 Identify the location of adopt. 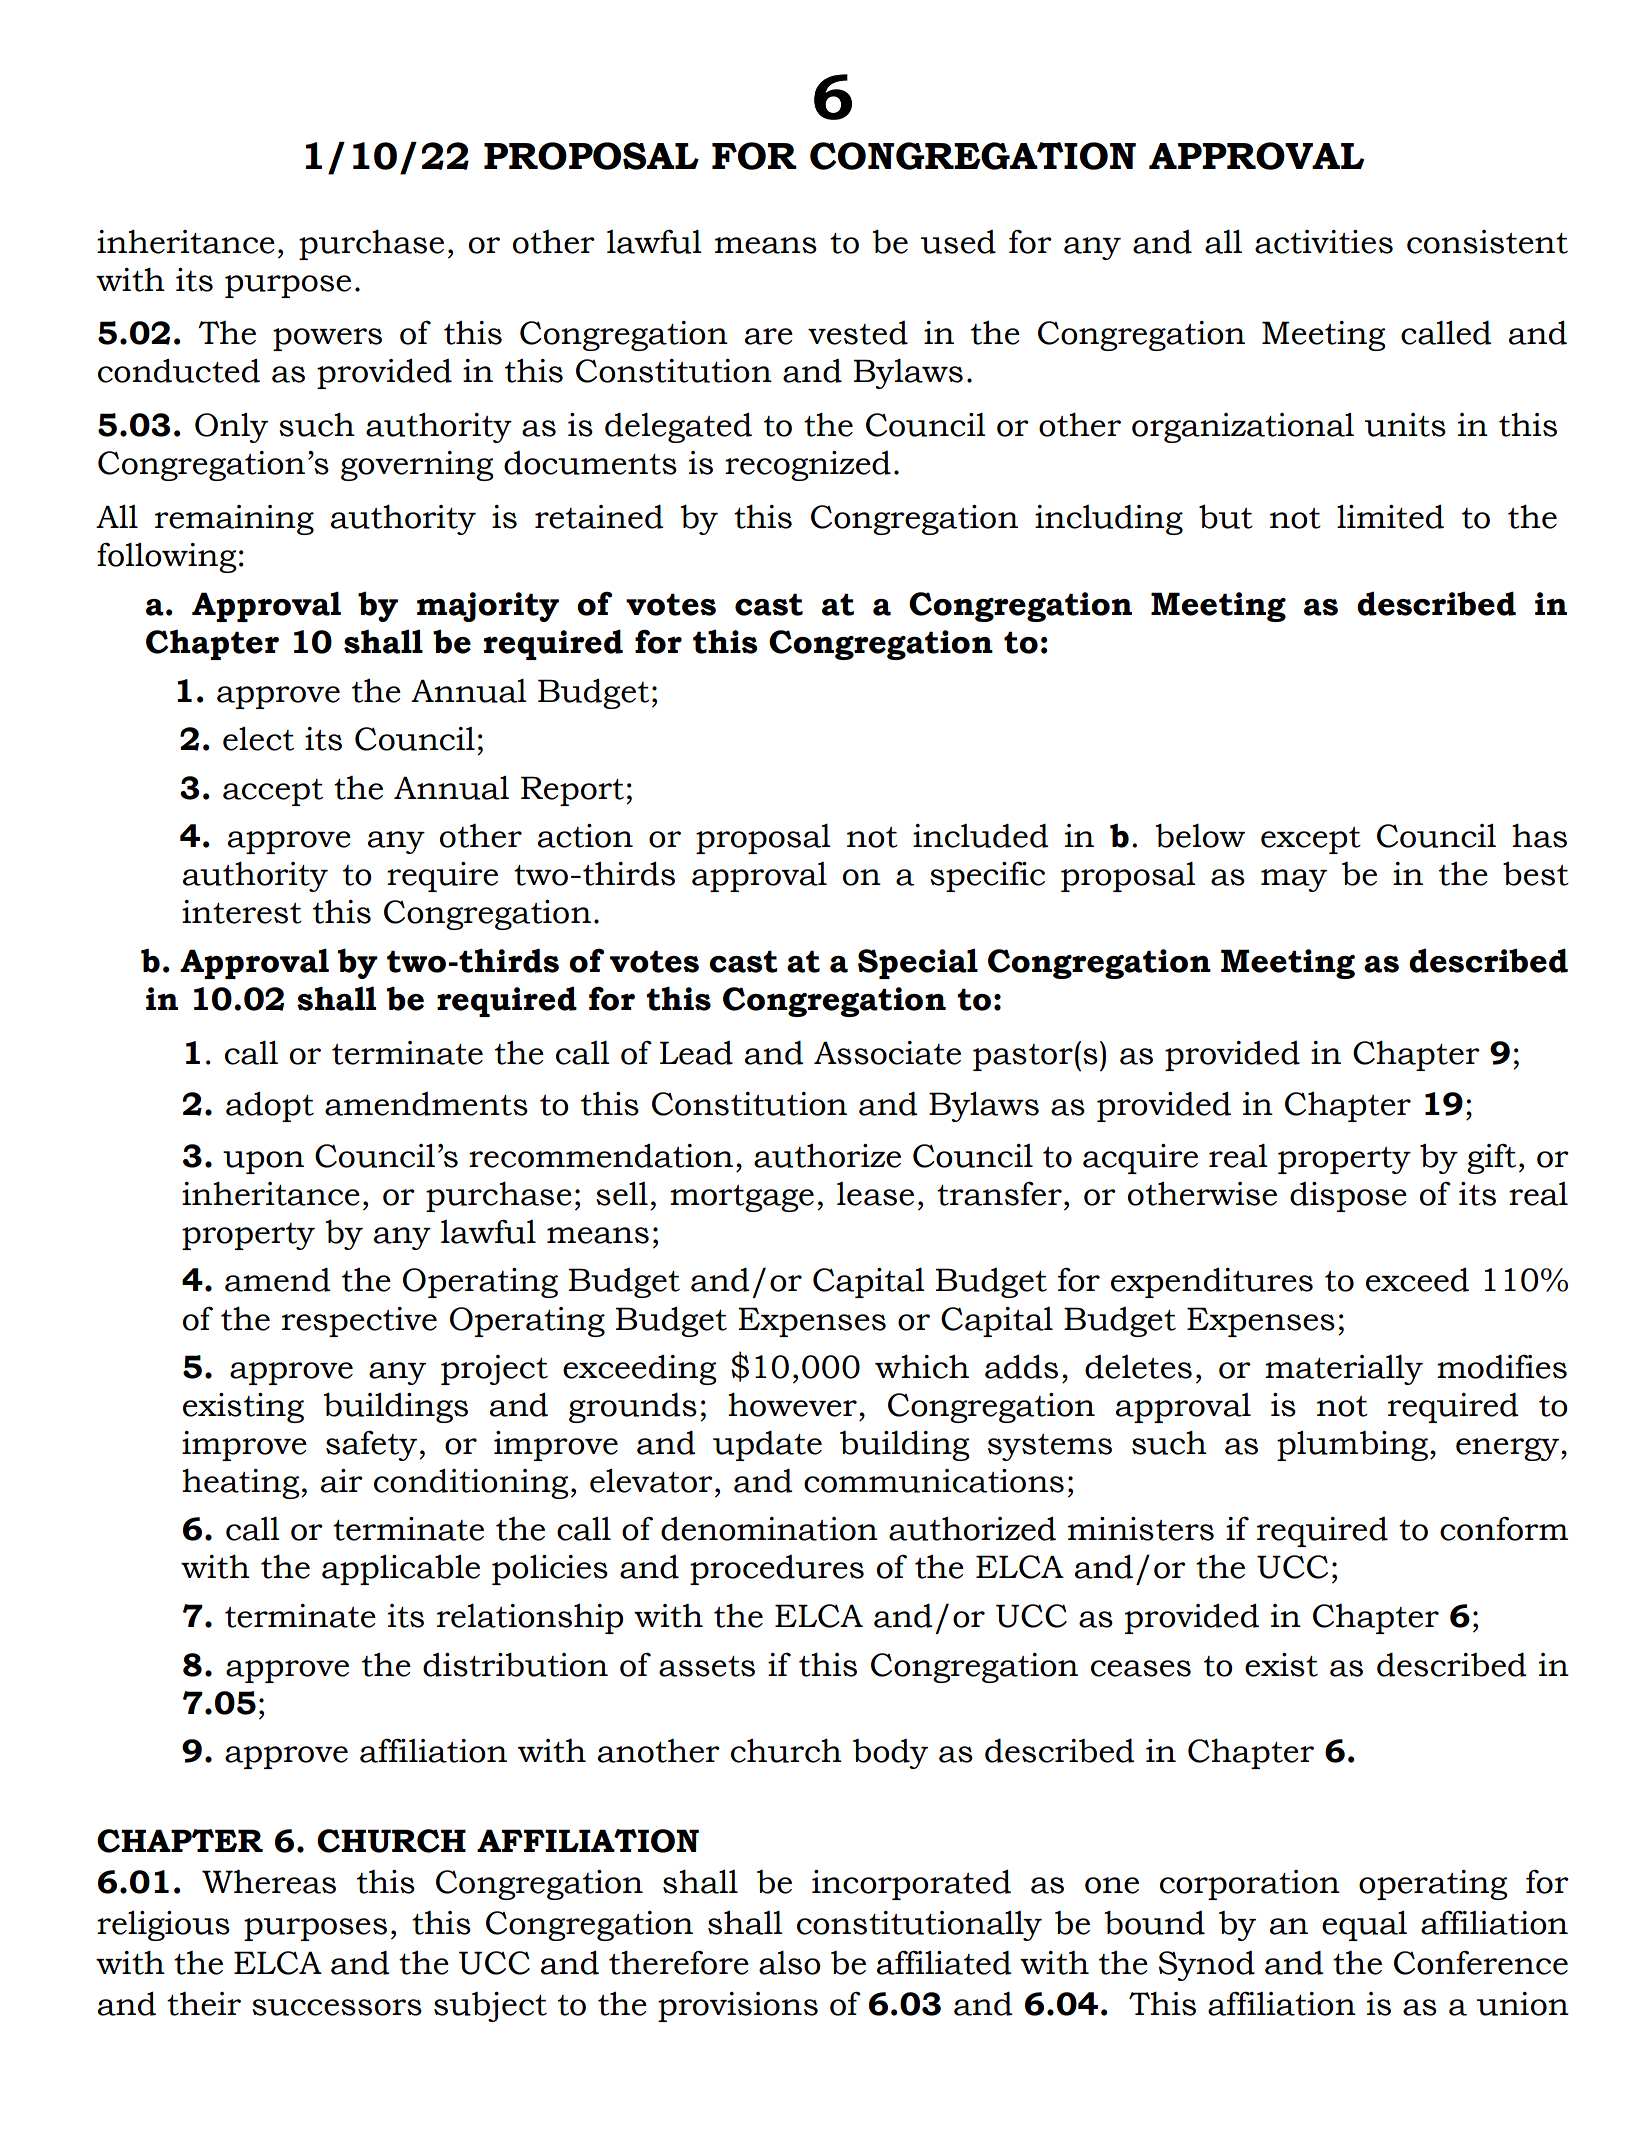
(270, 1106).
